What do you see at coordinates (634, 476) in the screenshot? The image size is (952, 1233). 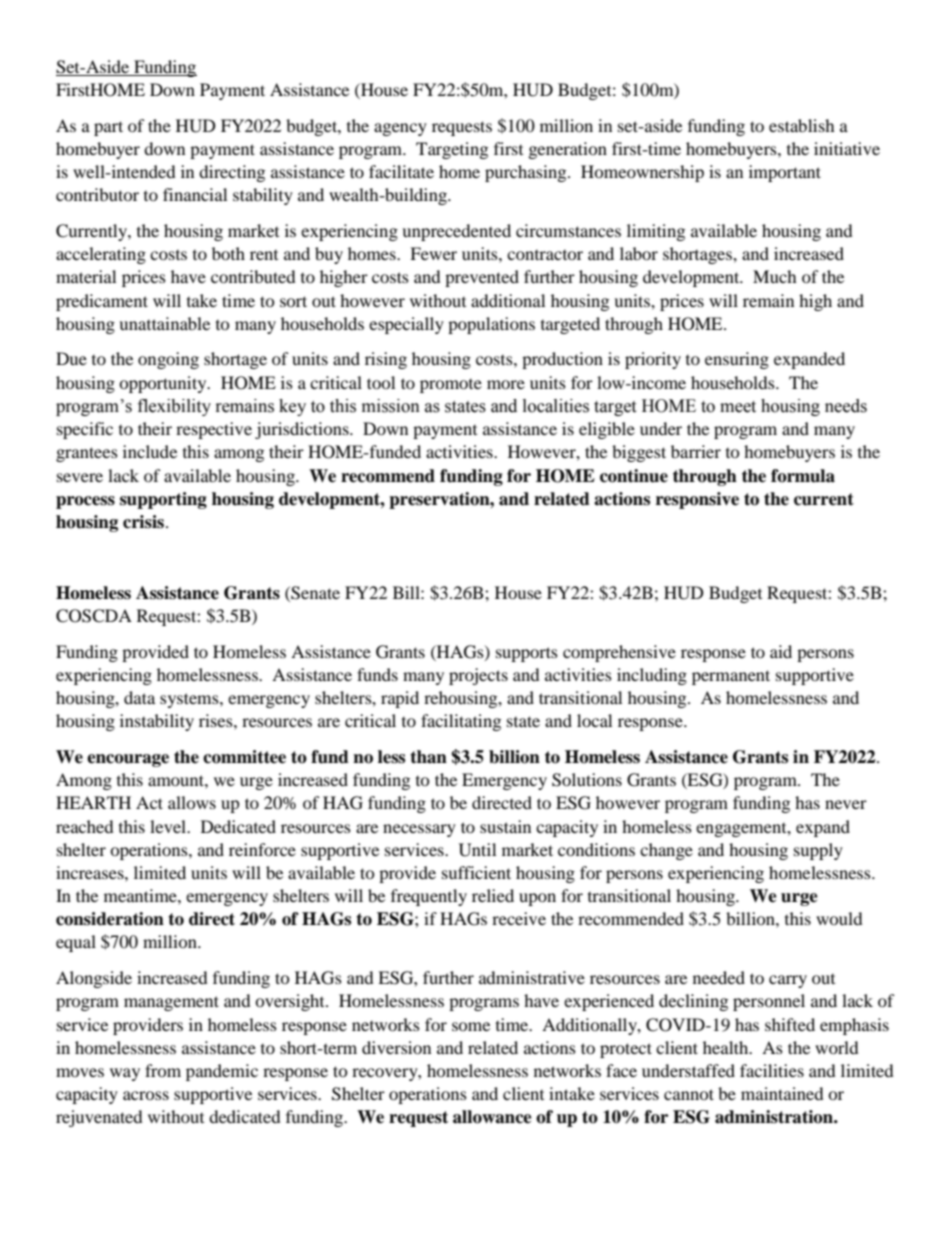 I see `continue` at bounding box center [634, 476].
